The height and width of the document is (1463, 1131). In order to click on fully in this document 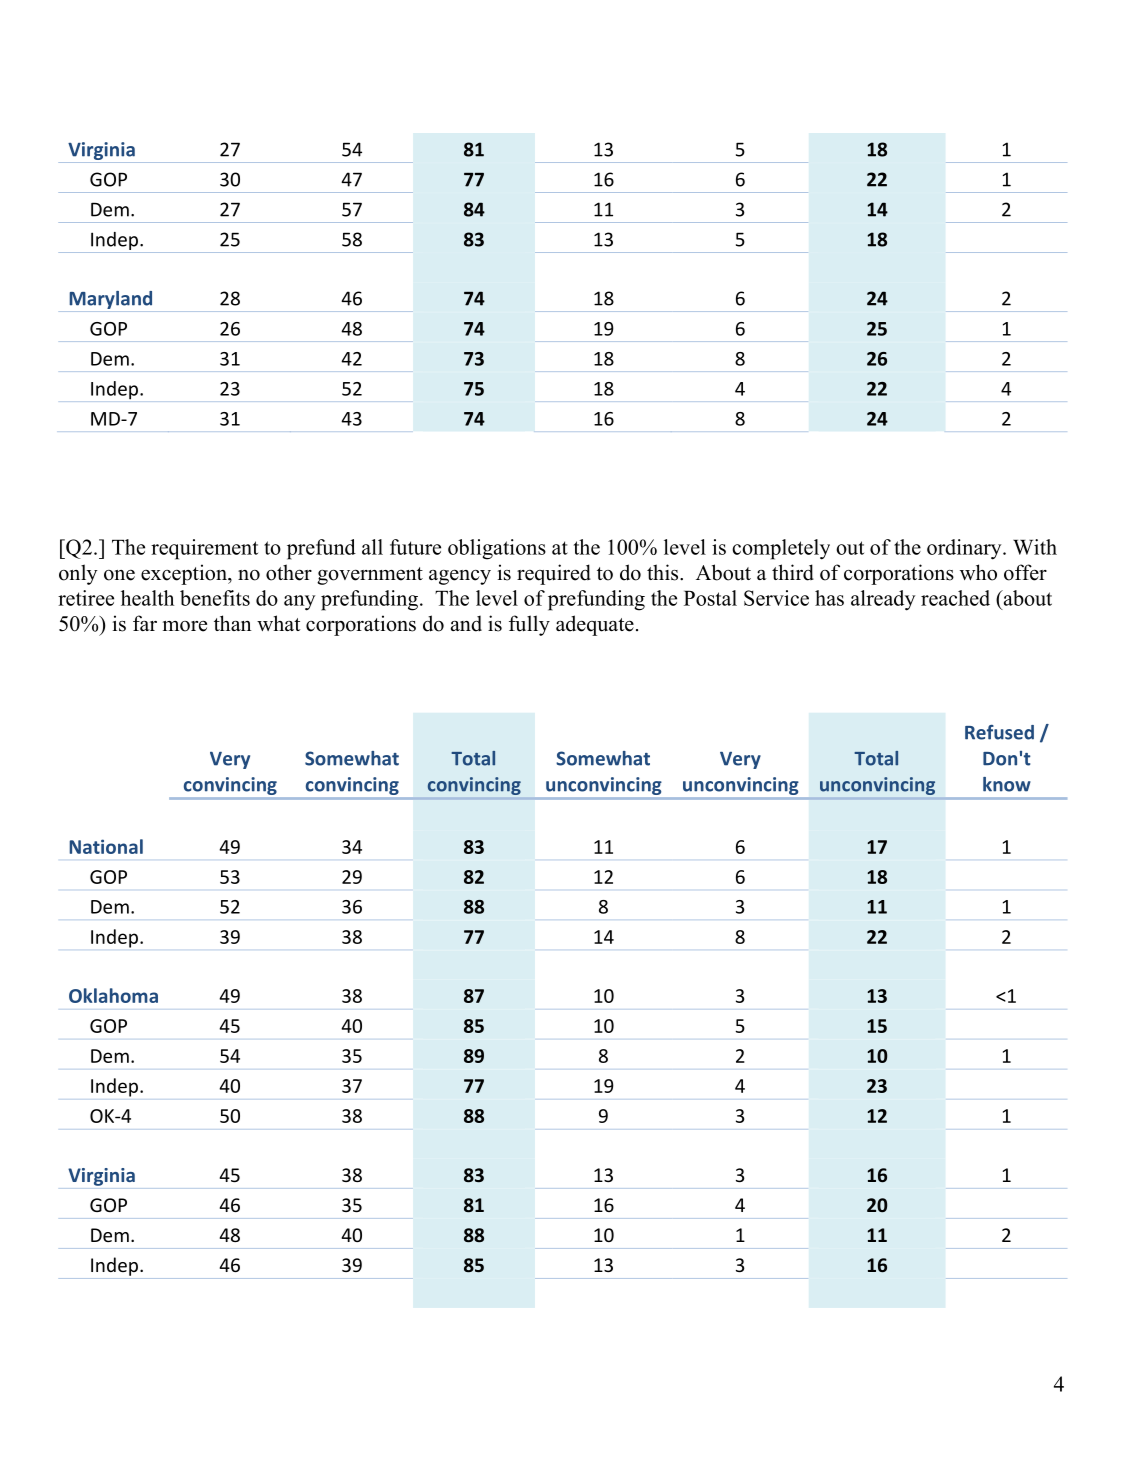, I will do `click(529, 625)`.
